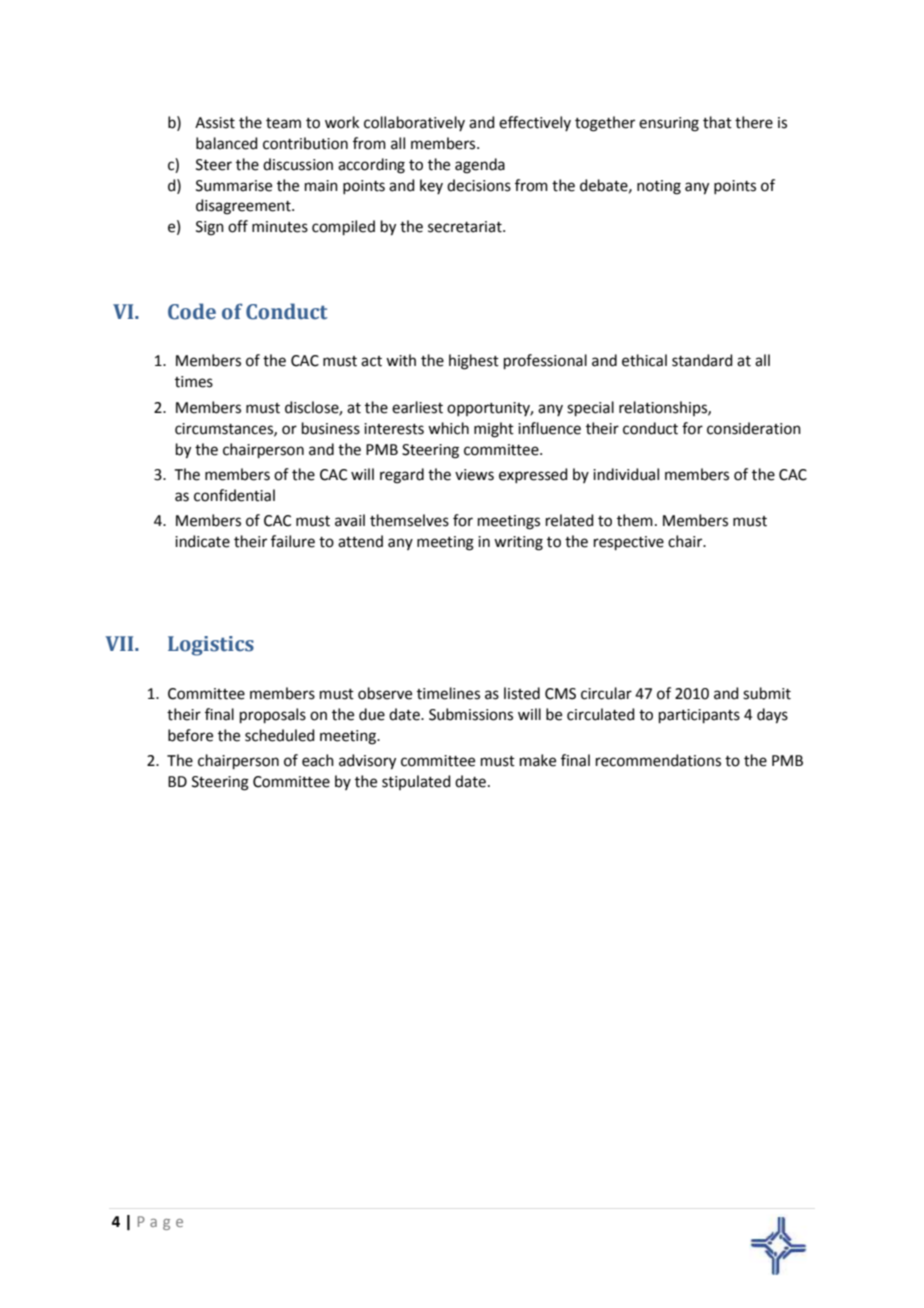  I want to click on which, so click(448, 428).
